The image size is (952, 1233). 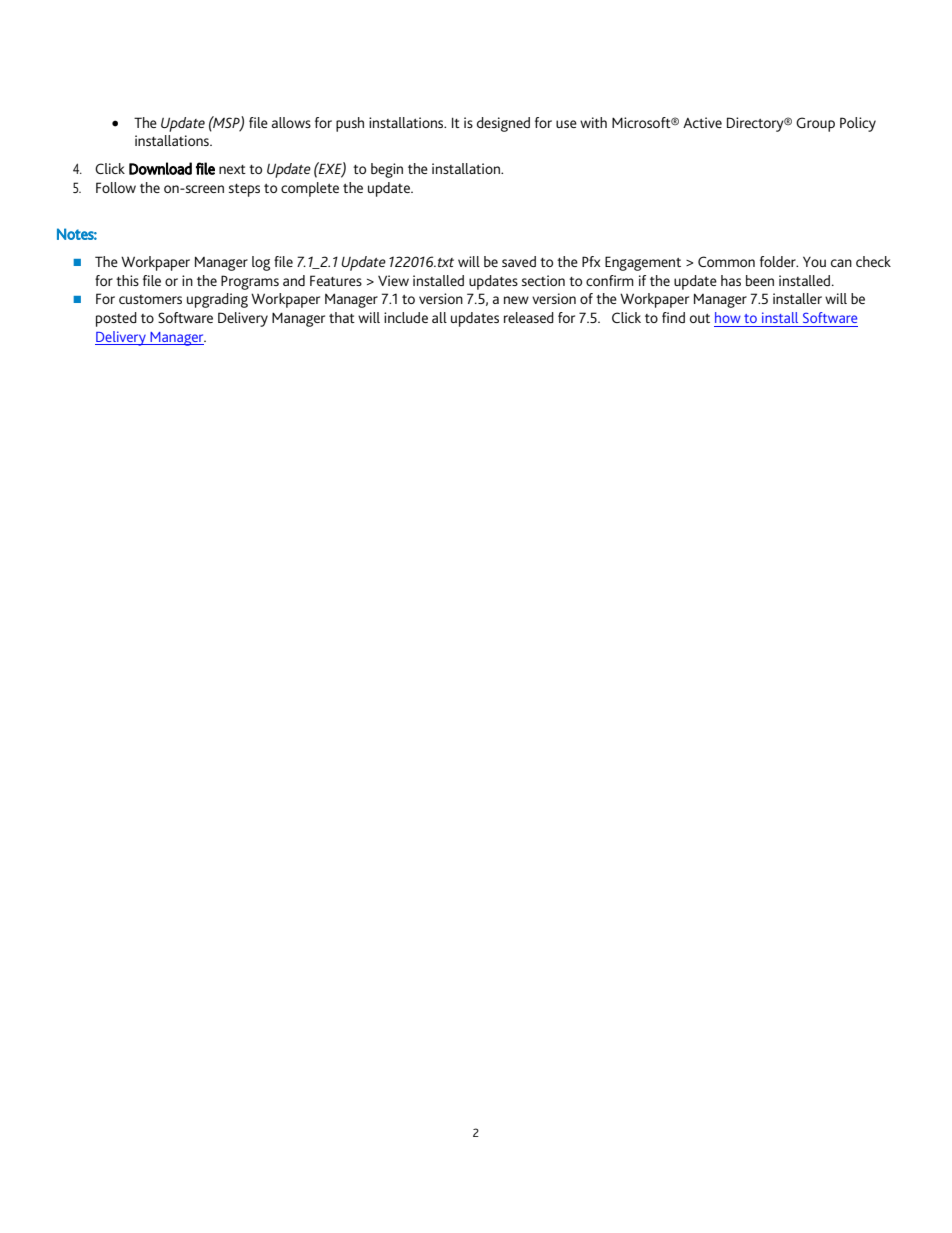 I want to click on posted, so click(x=116, y=319).
